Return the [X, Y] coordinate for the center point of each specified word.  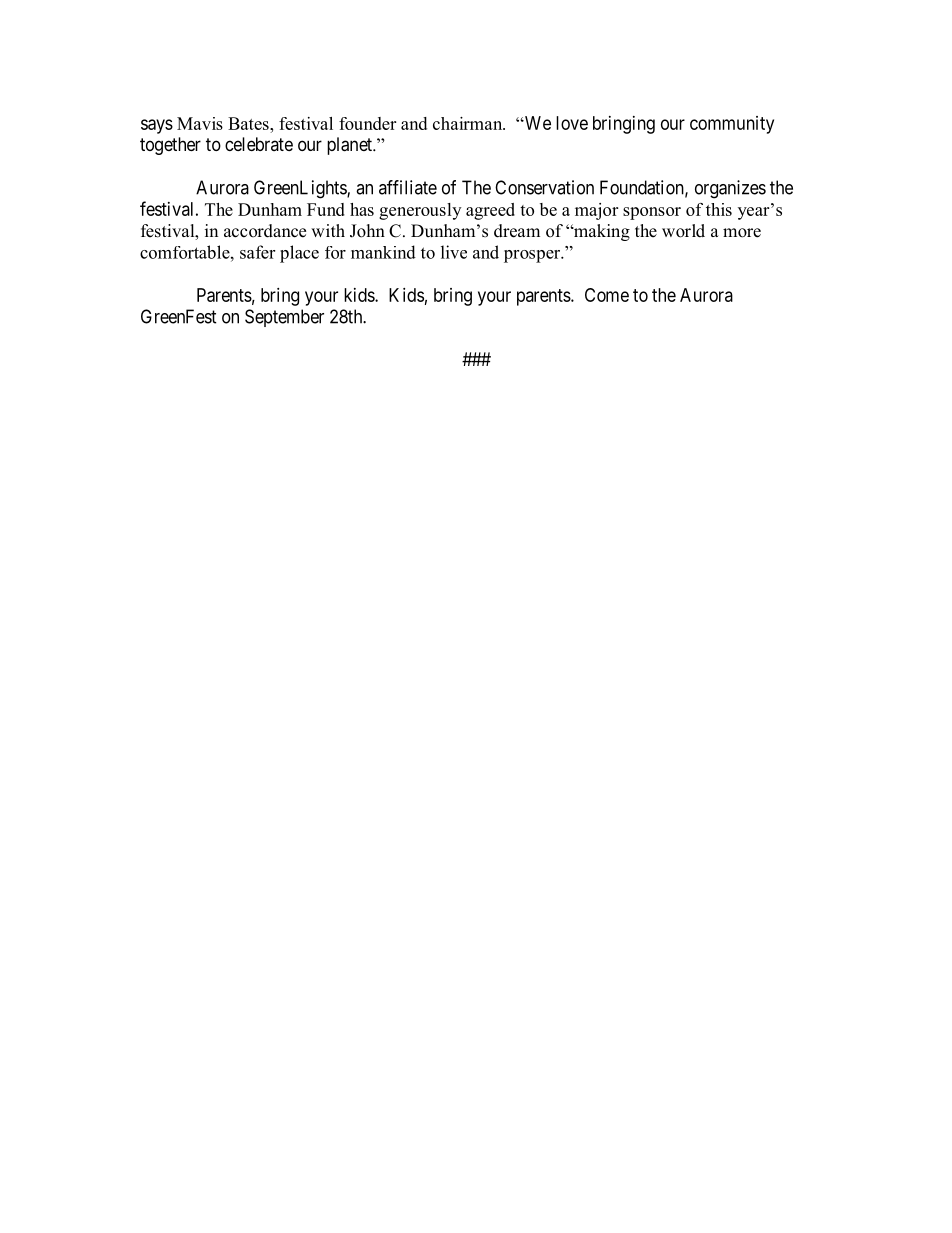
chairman [469, 123]
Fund [326, 209]
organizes [730, 189]
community [732, 125]
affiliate [408, 187]
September [284, 318]
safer [257, 252]
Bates [249, 123]
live [454, 252]
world [683, 231]
